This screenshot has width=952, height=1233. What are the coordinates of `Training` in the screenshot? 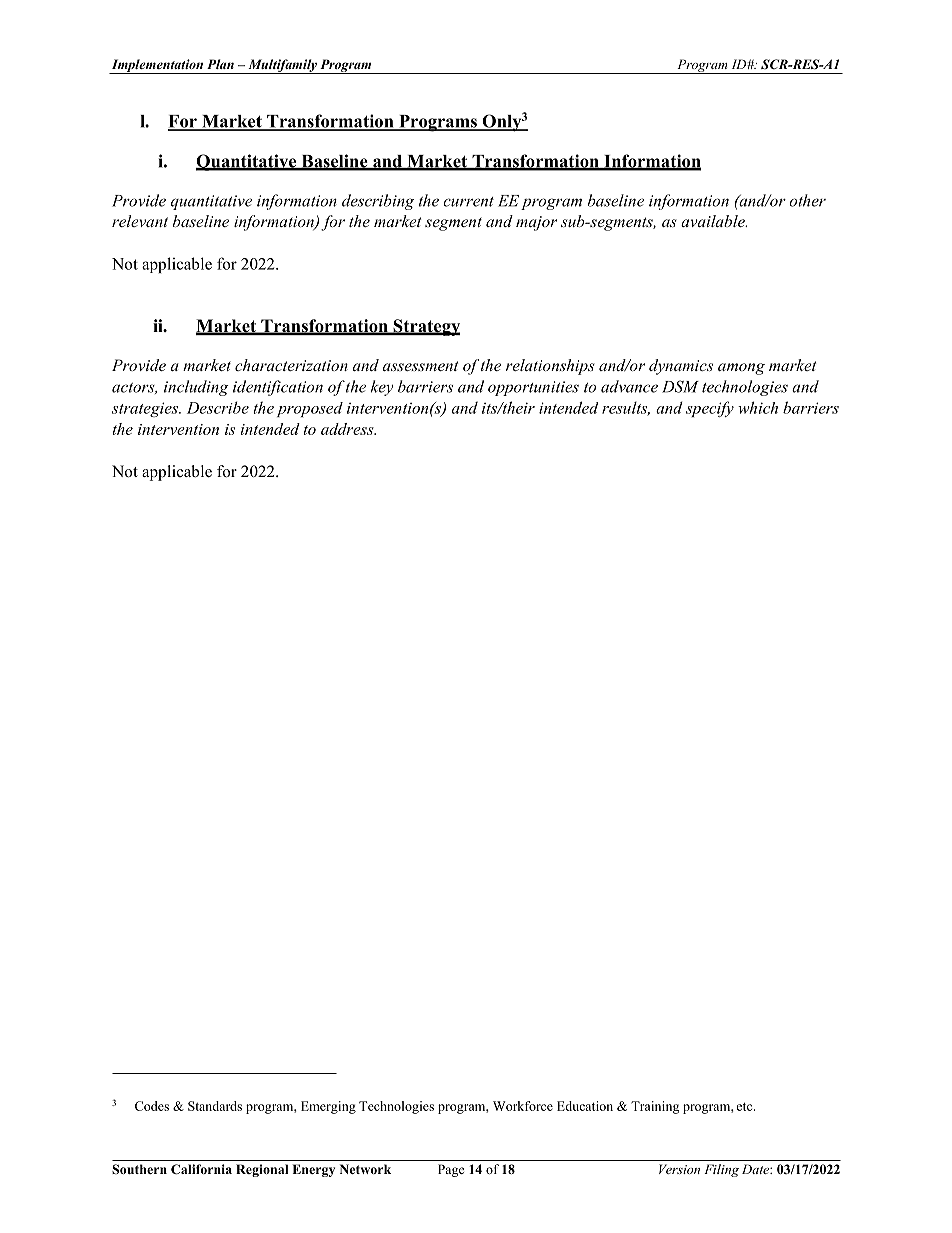 It's located at (655, 1107).
